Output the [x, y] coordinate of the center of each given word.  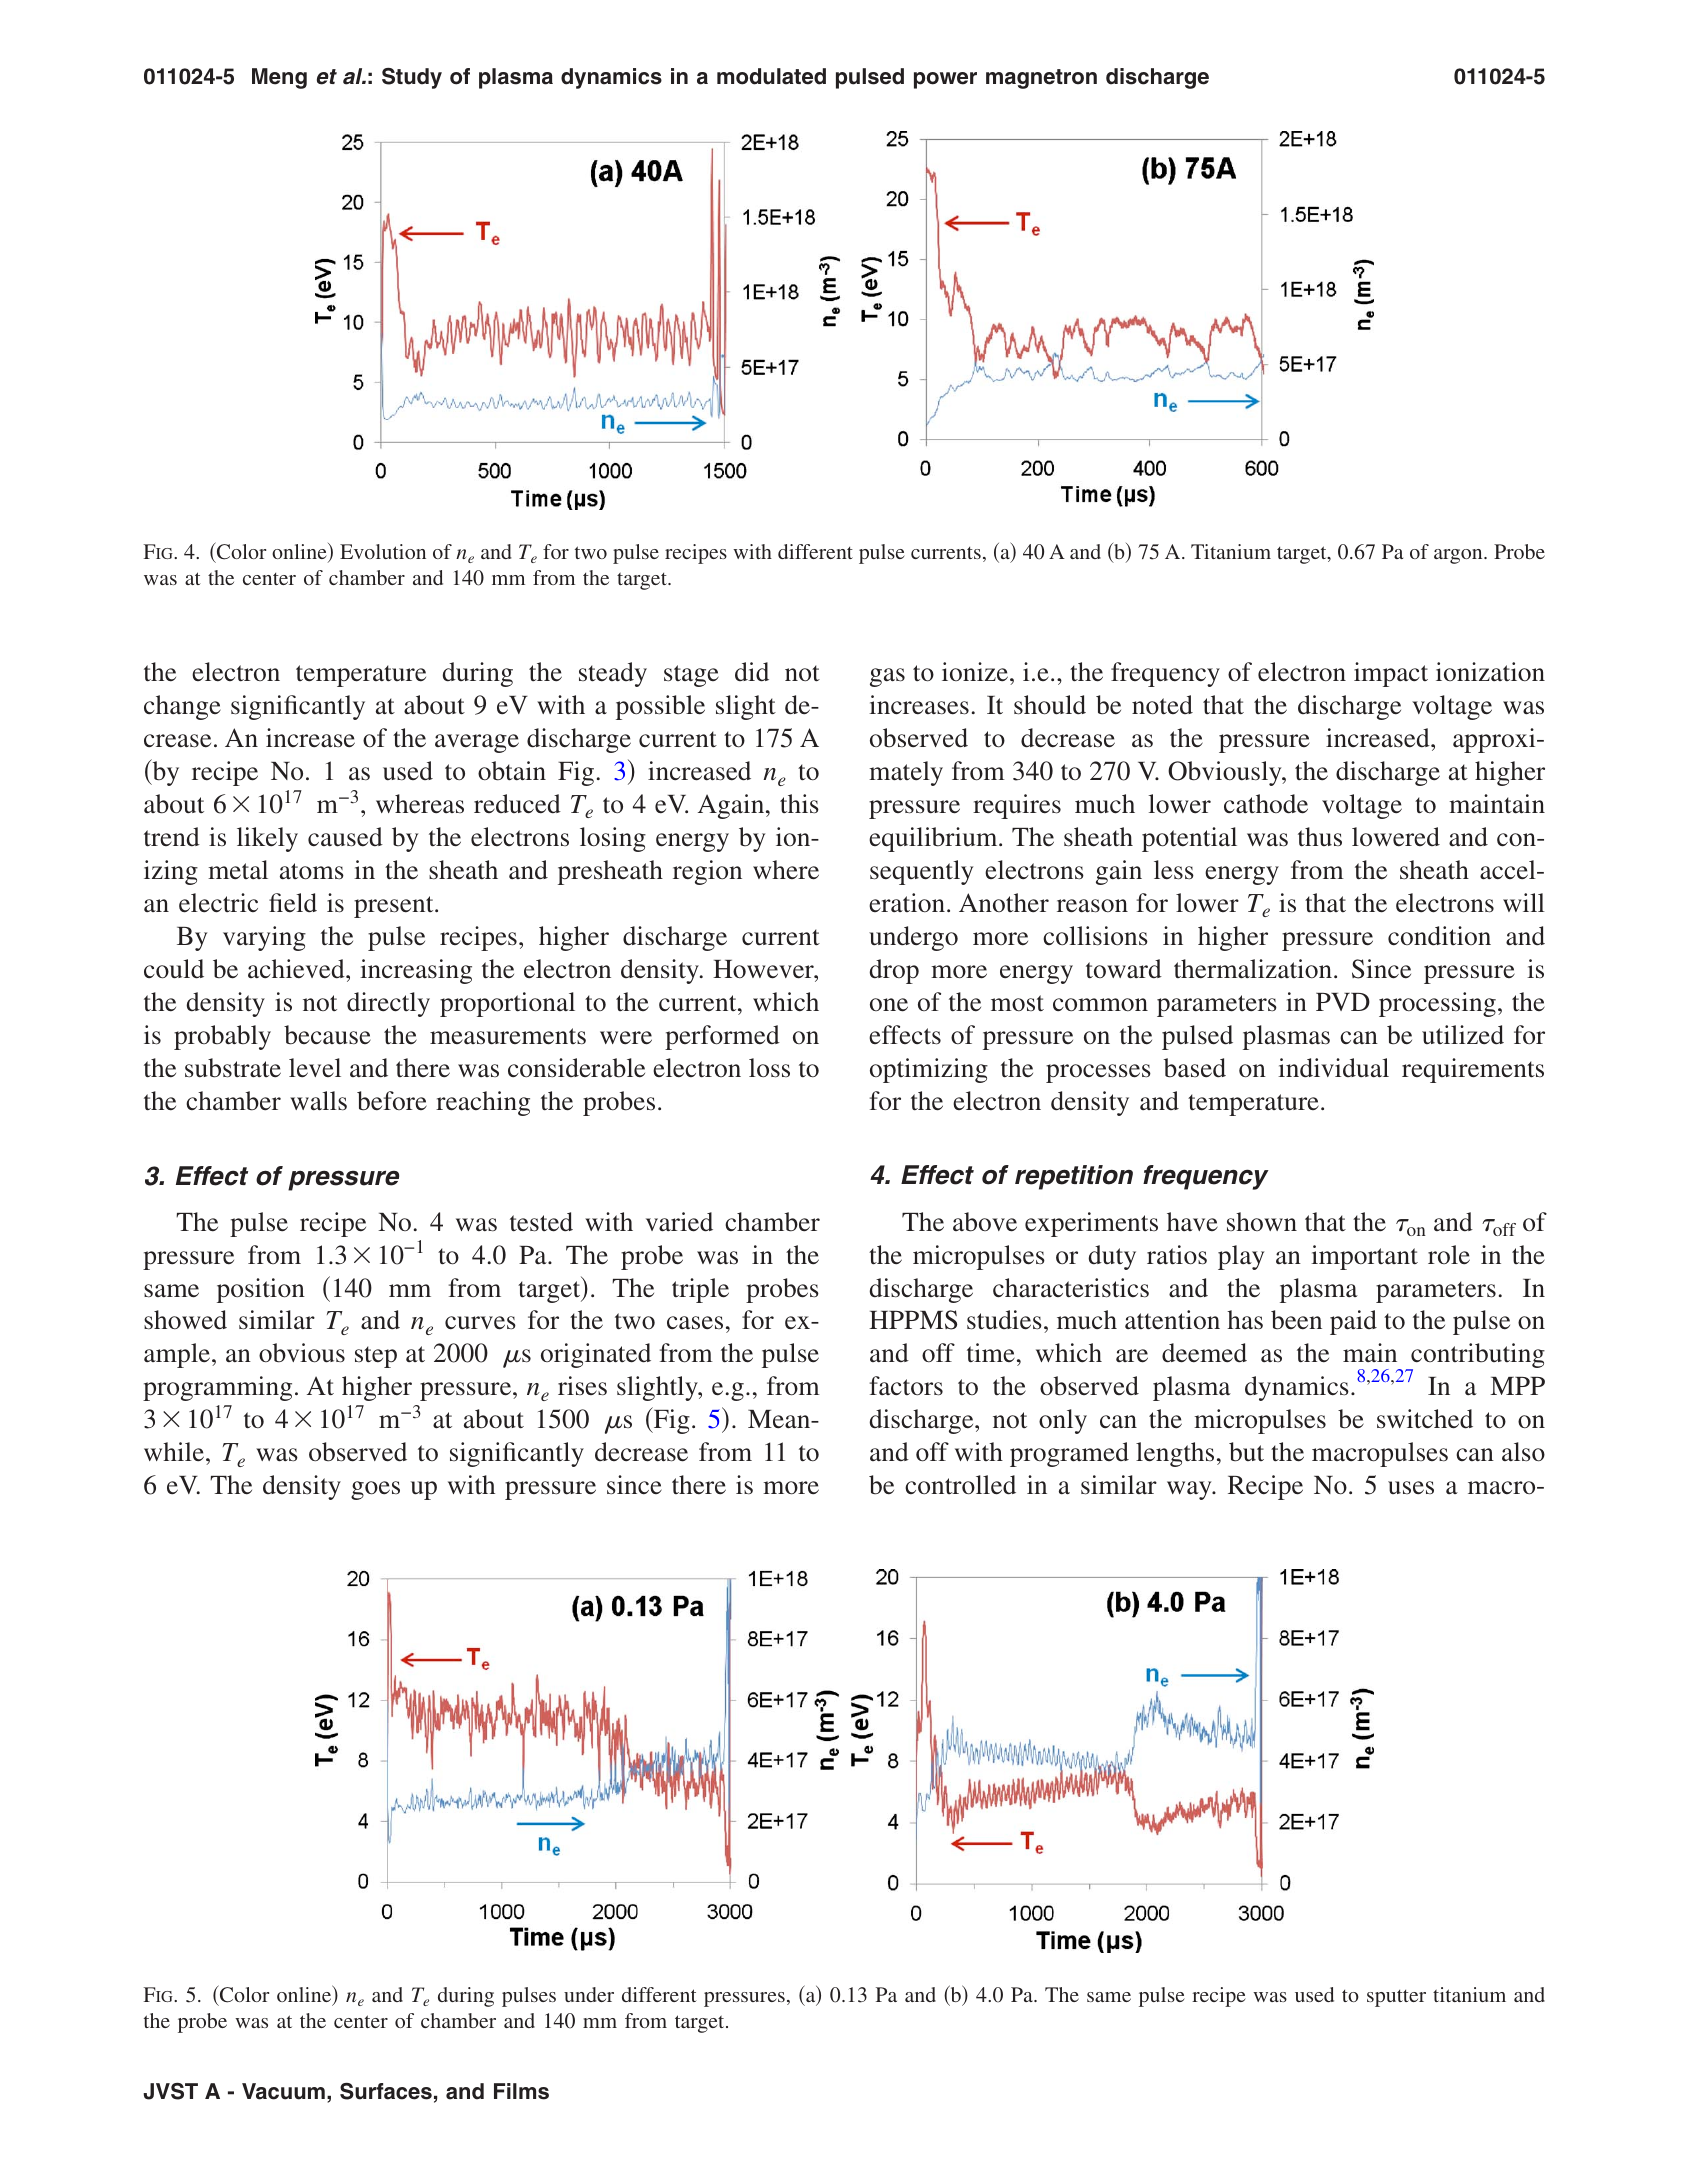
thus [1320, 837]
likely [267, 839]
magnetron [1041, 79]
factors [906, 1386]
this [799, 804]
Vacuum [283, 2091]
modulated [771, 76]
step [376, 1357]
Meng [279, 78]
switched [1425, 1419]
